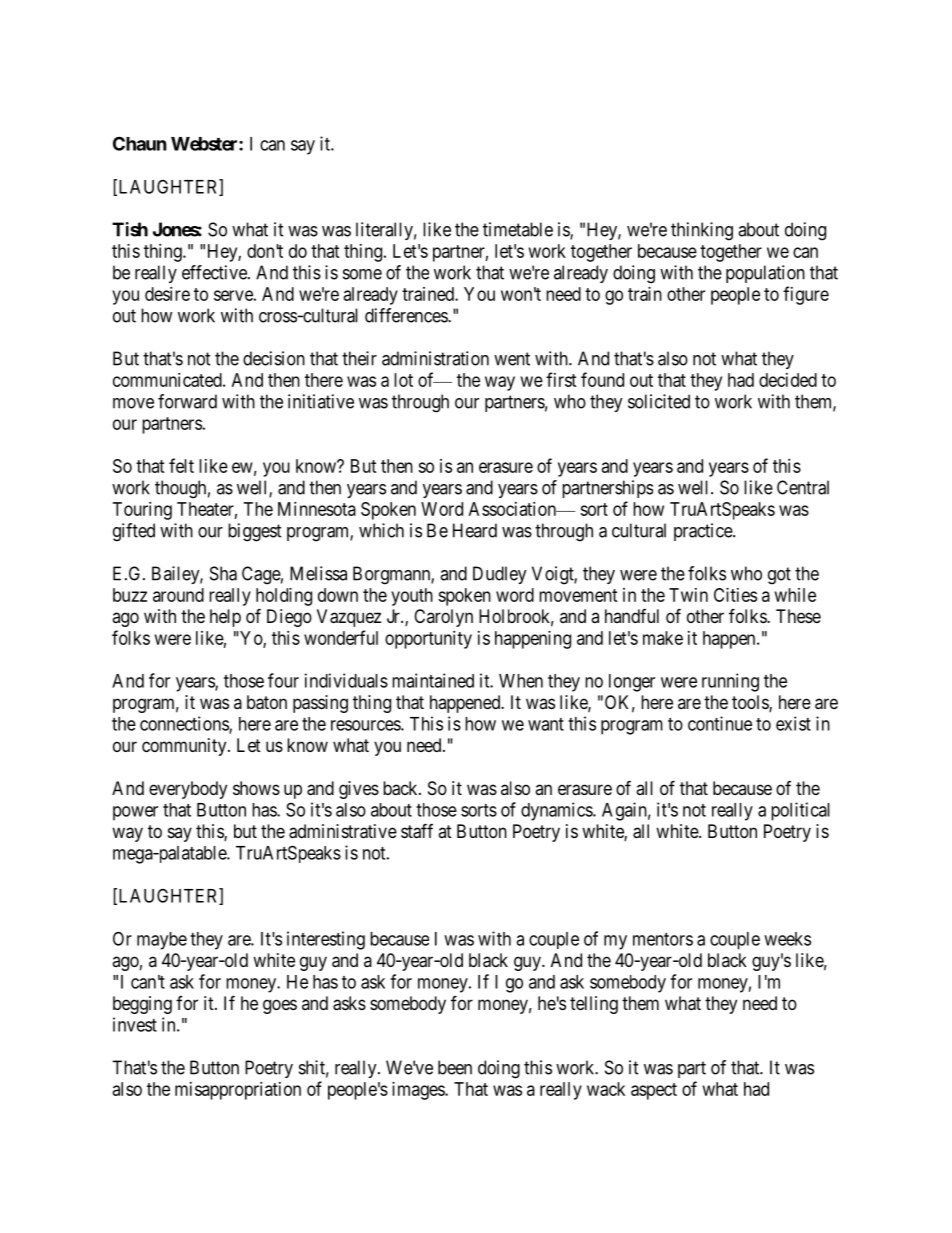 This image has width=952, height=1233. I want to click on staff, so click(417, 831).
